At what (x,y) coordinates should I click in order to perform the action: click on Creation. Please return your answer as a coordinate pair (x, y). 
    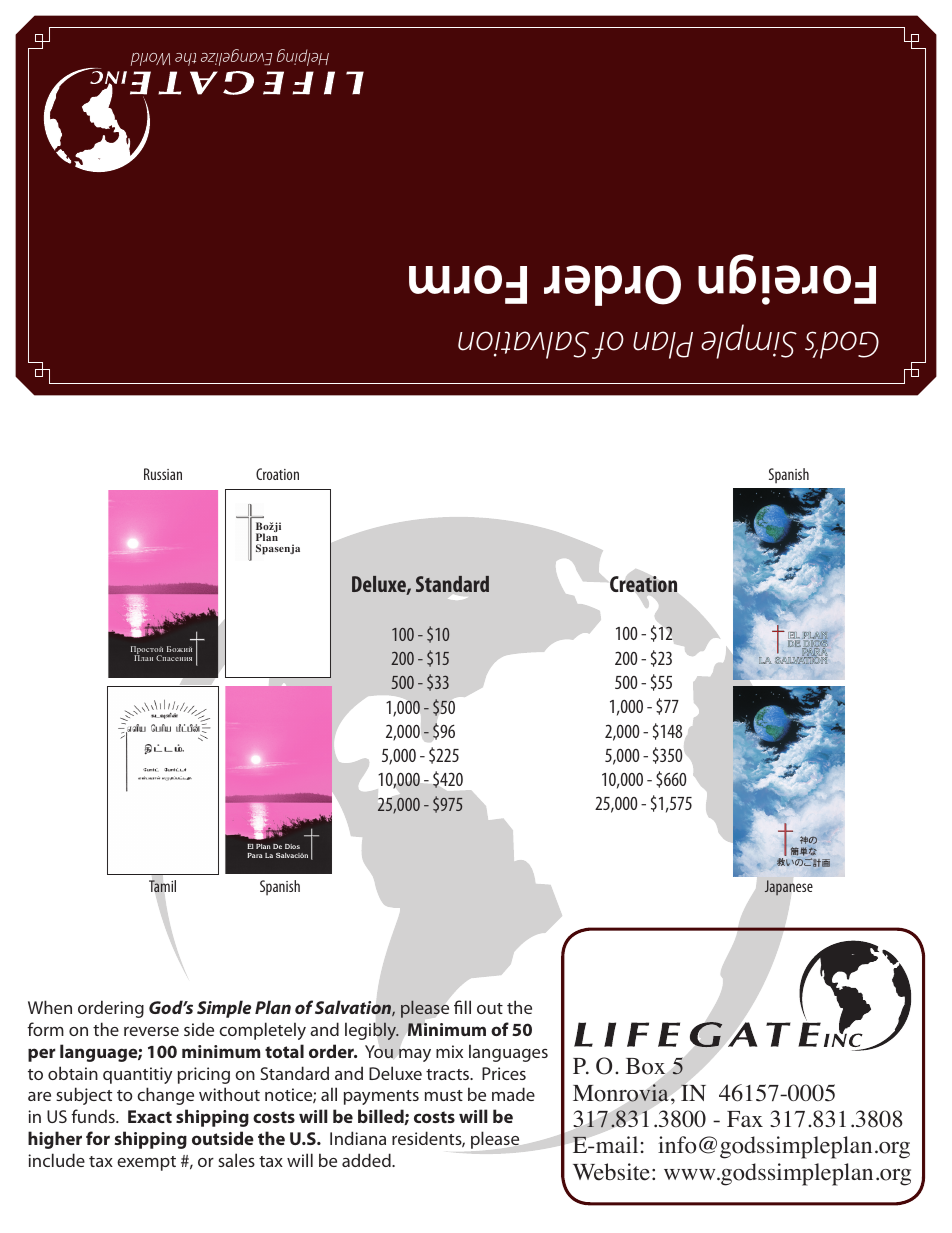
    Looking at the image, I should click on (643, 584).
